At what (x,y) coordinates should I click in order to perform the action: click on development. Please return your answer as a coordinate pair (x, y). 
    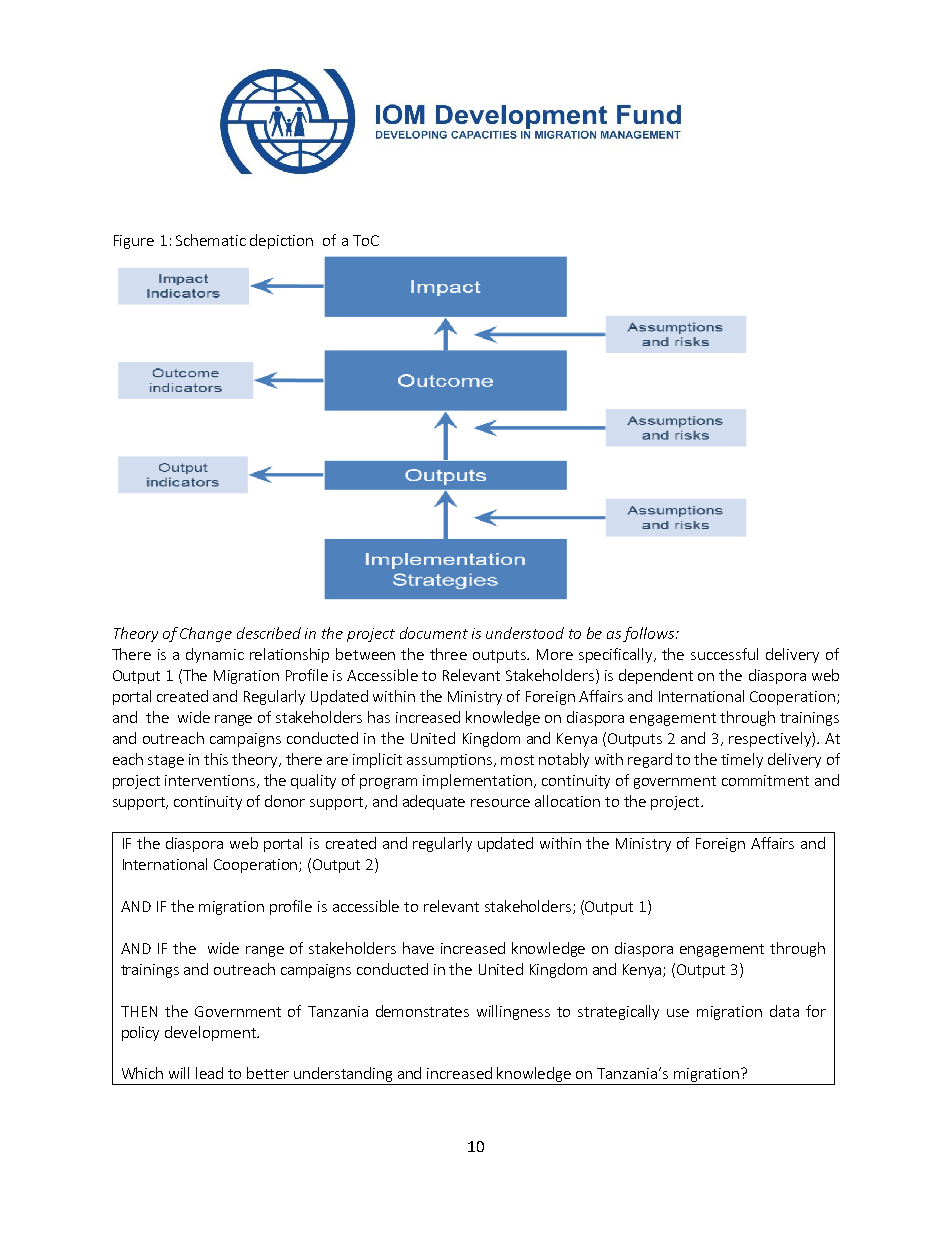
    Looking at the image, I should click on (211, 1033).
